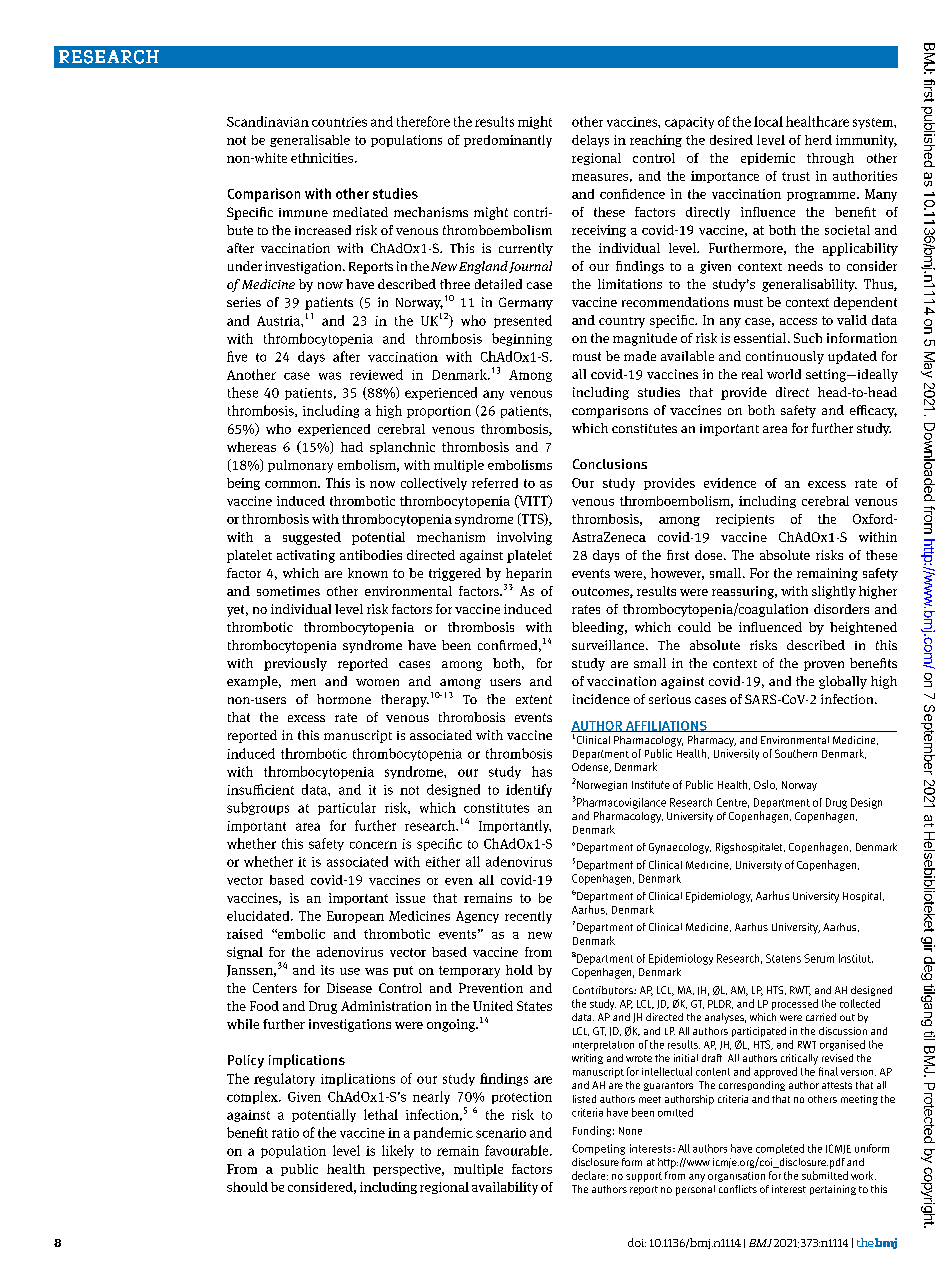  I want to click on availability, so click(505, 1188).
